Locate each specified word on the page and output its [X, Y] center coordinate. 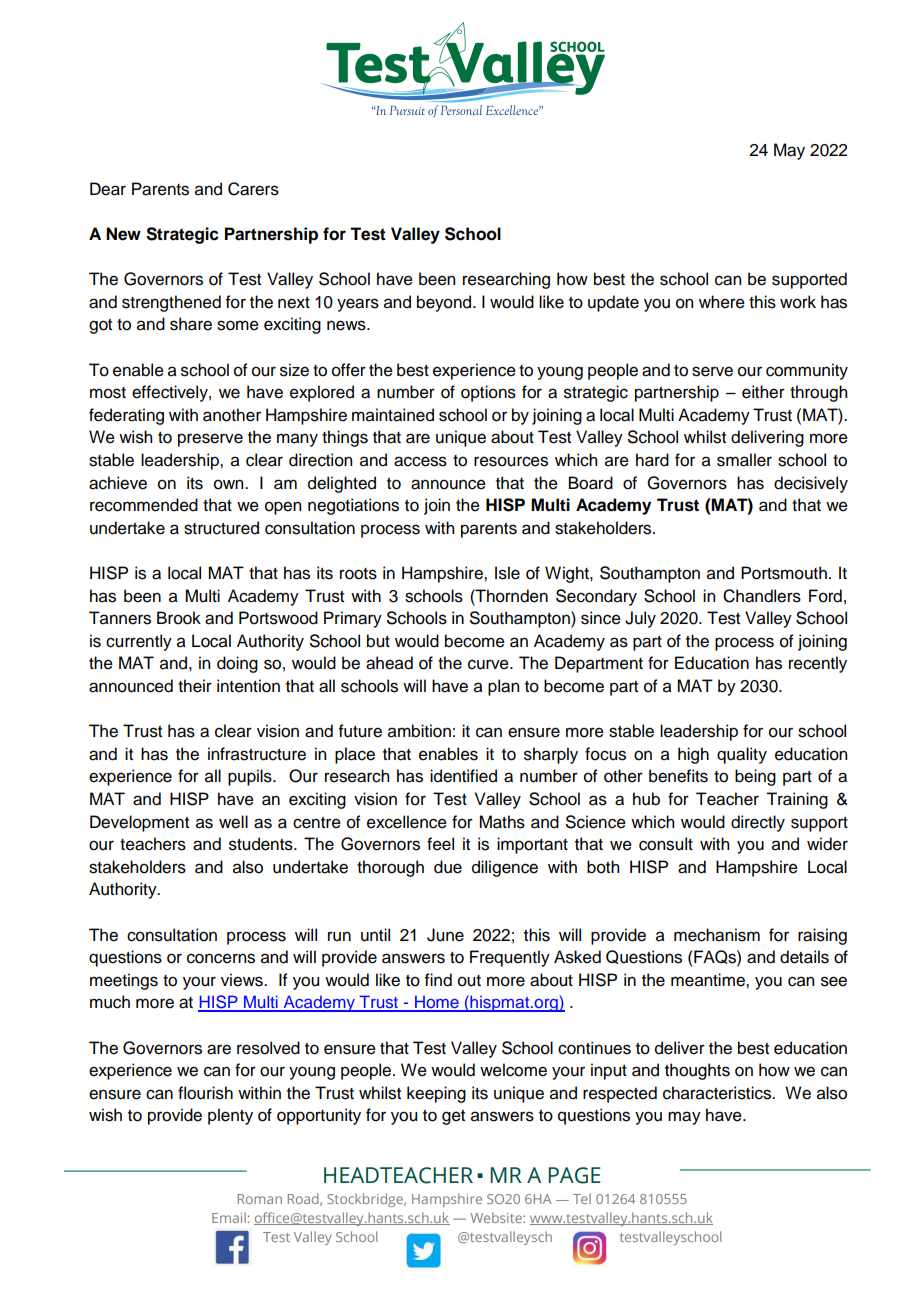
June [445, 935]
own [230, 484]
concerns [221, 958]
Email [229, 1217]
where [722, 302]
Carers [253, 189]
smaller [744, 460]
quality [742, 755]
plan [503, 687]
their [195, 686]
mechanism [717, 935]
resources [511, 461]
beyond [445, 303]
